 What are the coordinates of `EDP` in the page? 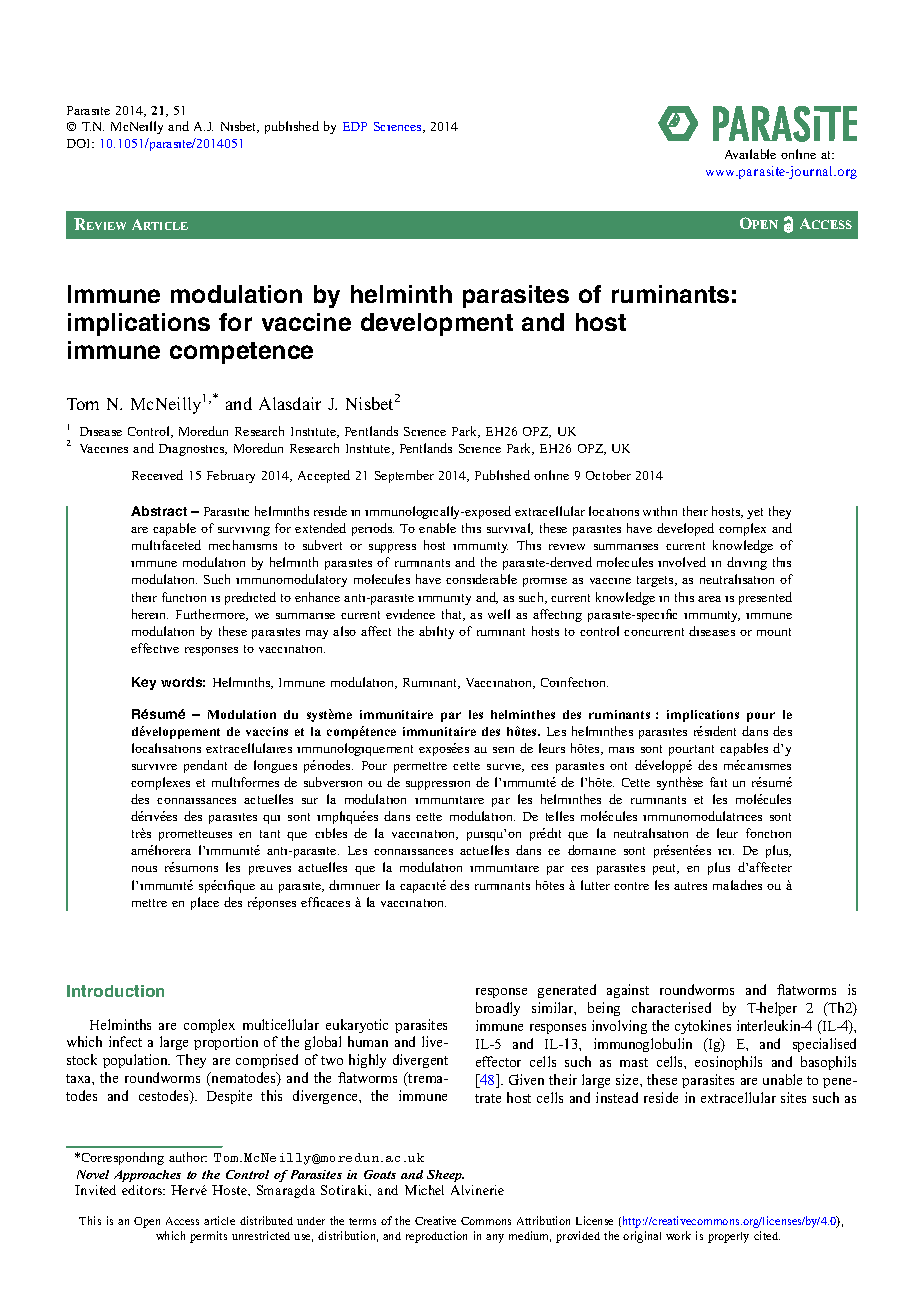 It's located at (355, 126).
